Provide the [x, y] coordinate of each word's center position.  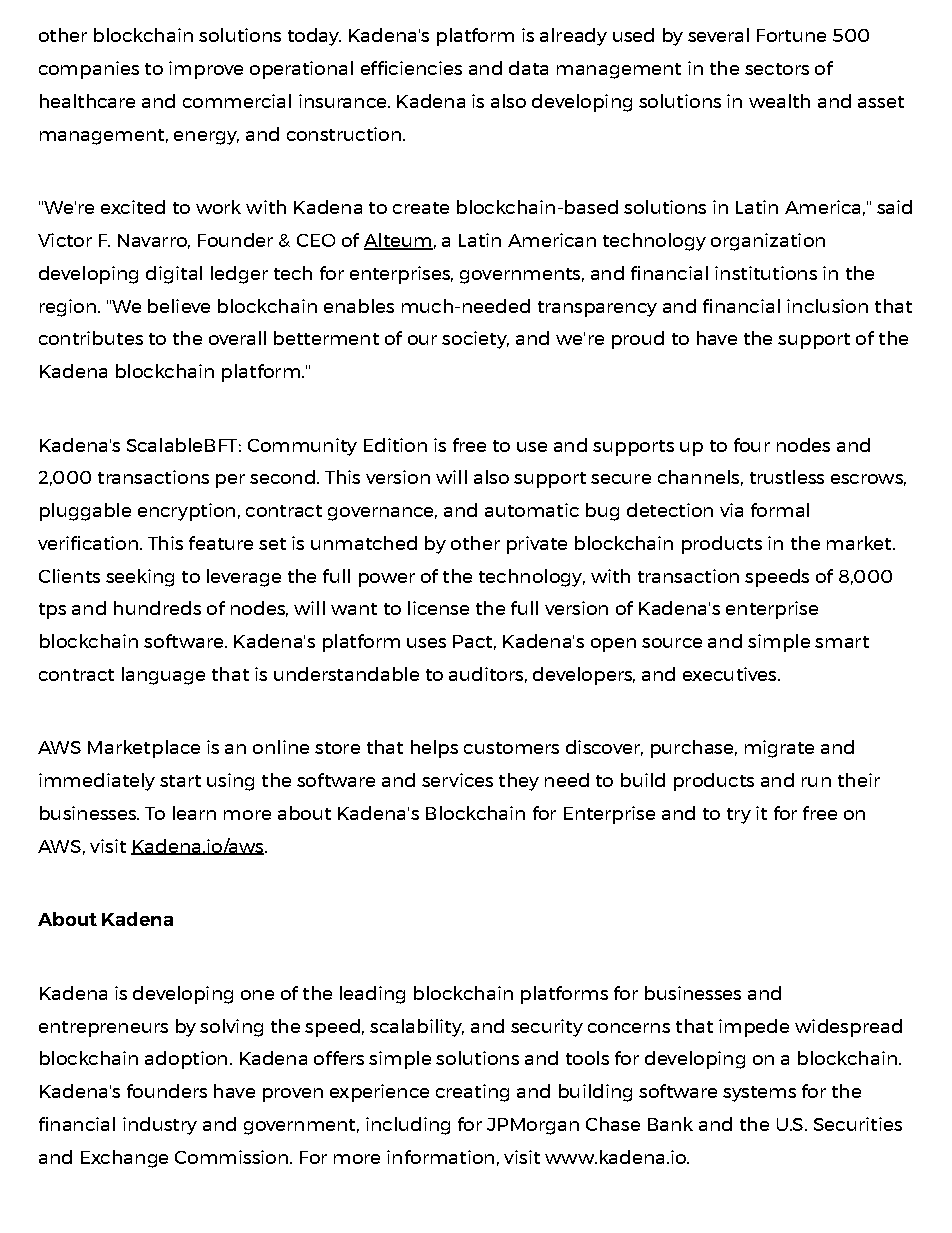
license [438, 608]
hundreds [157, 608]
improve [206, 70]
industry [160, 1126]
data [528, 68]
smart [842, 642]
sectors [777, 69]
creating [472, 1093]
